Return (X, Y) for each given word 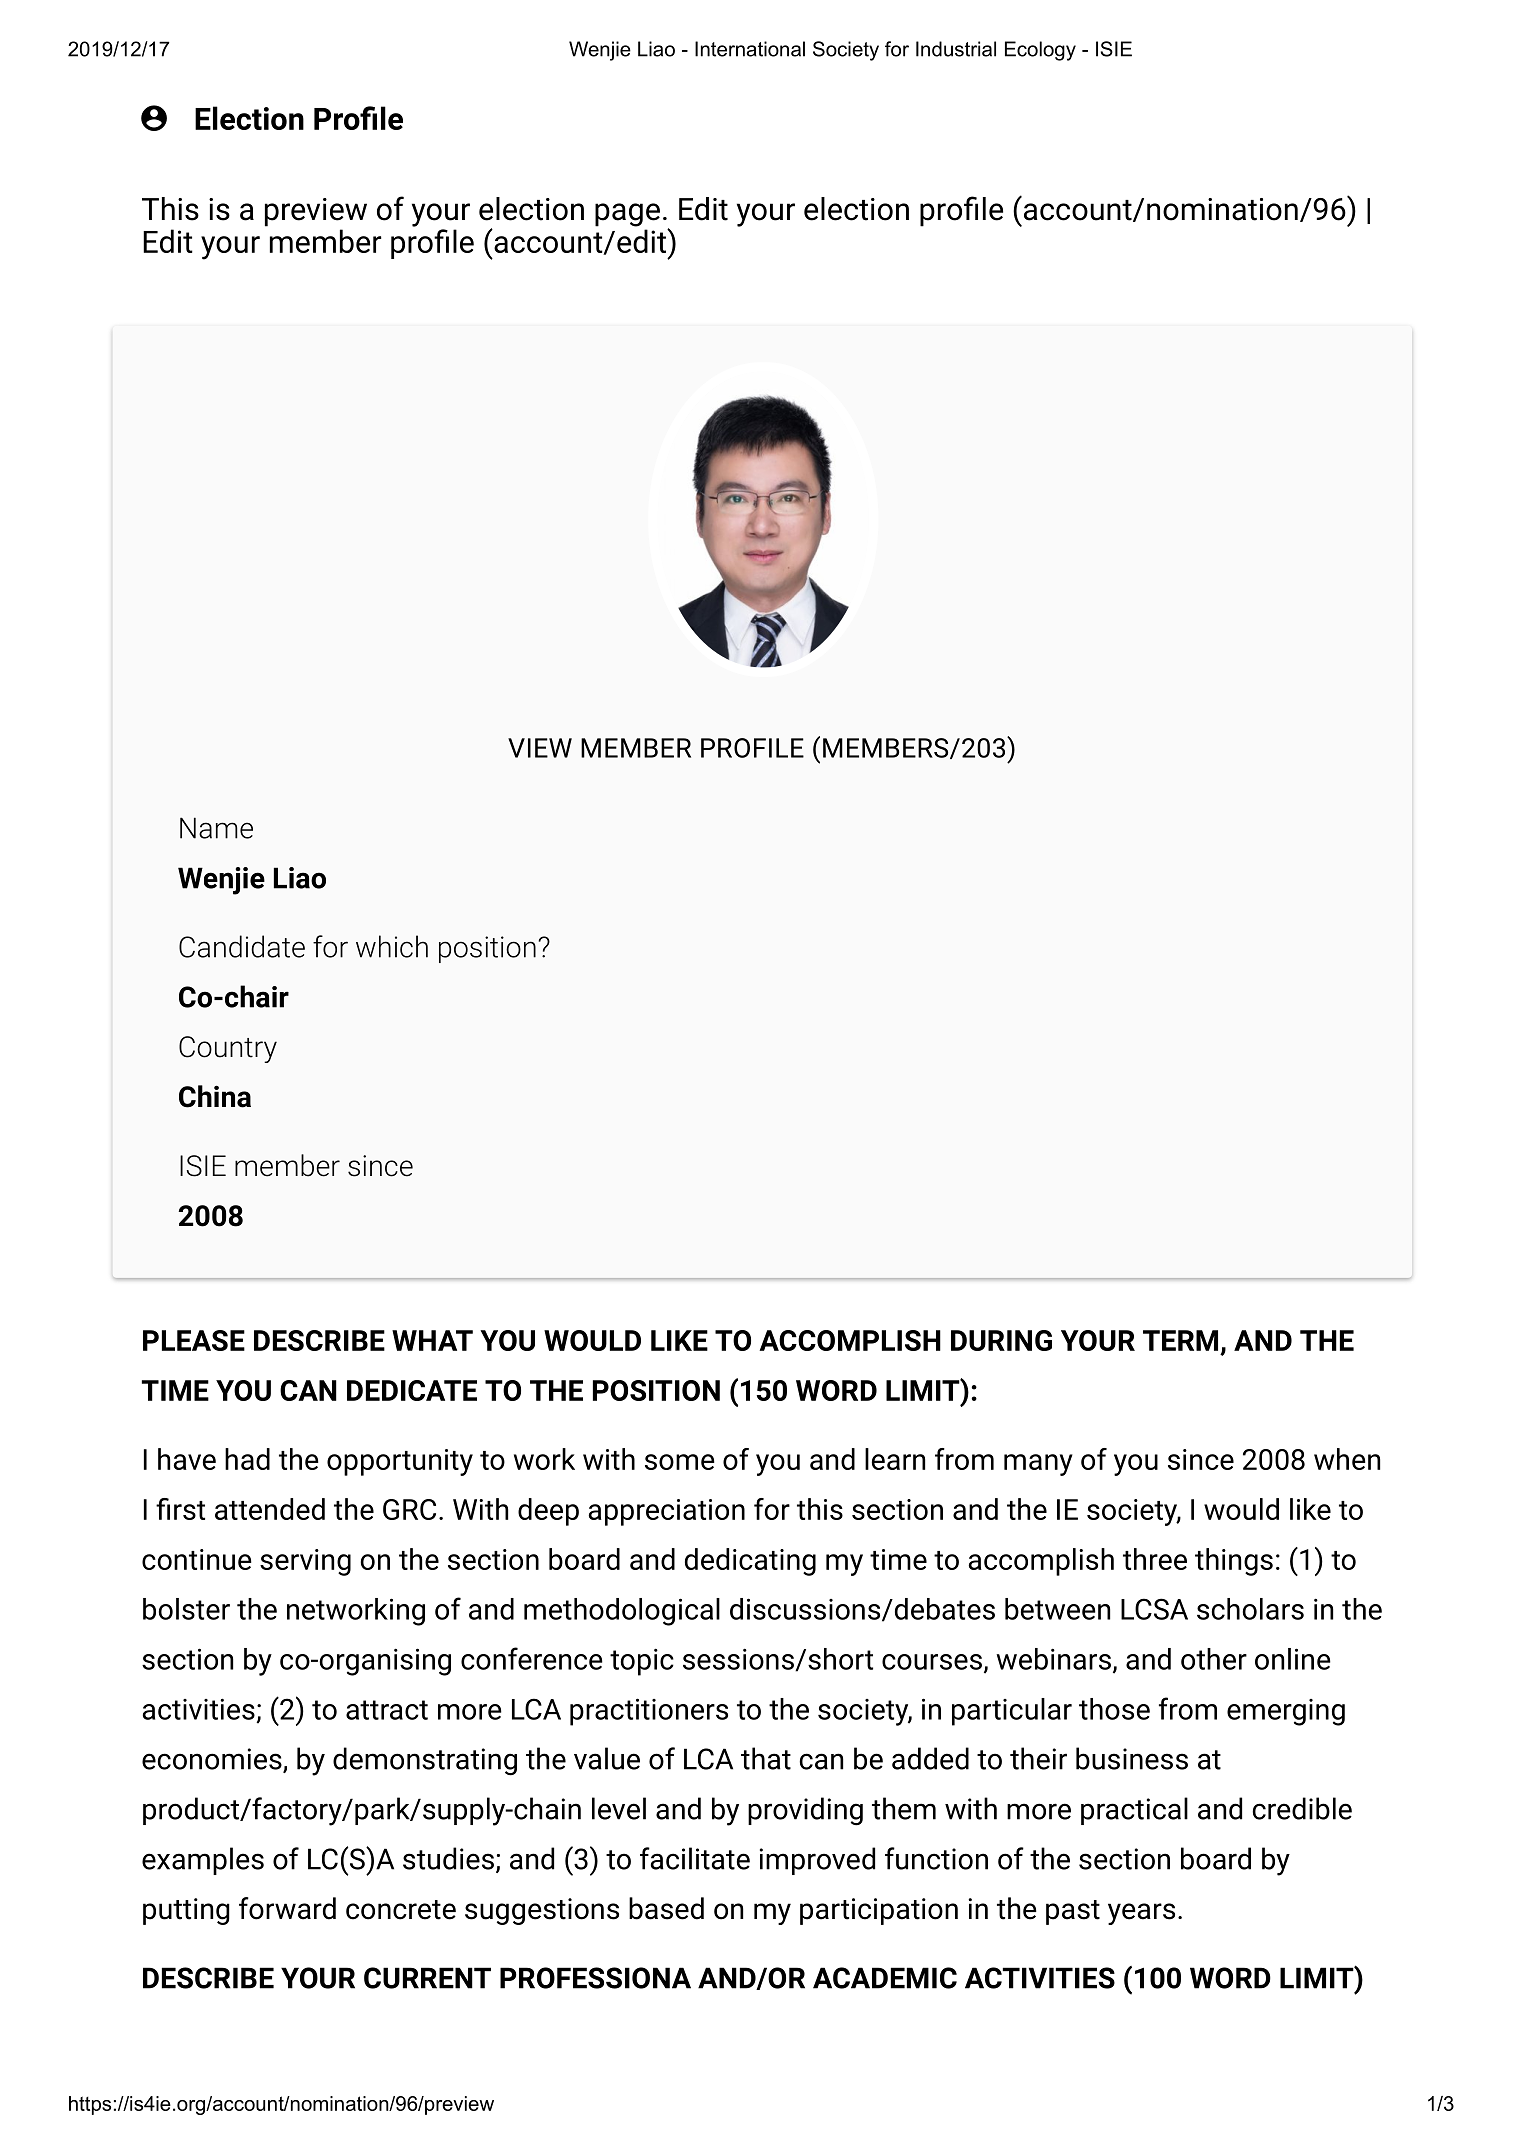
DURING (1001, 1340)
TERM (1180, 1340)
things (1234, 1562)
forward (287, 1908)
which (392, 946)
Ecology (1040, 51)
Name (216, 828)
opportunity (400, 1462)
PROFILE (752, 748)
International (750, 49)
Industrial (956, 49)
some (680, 1462)
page (627, 215)
